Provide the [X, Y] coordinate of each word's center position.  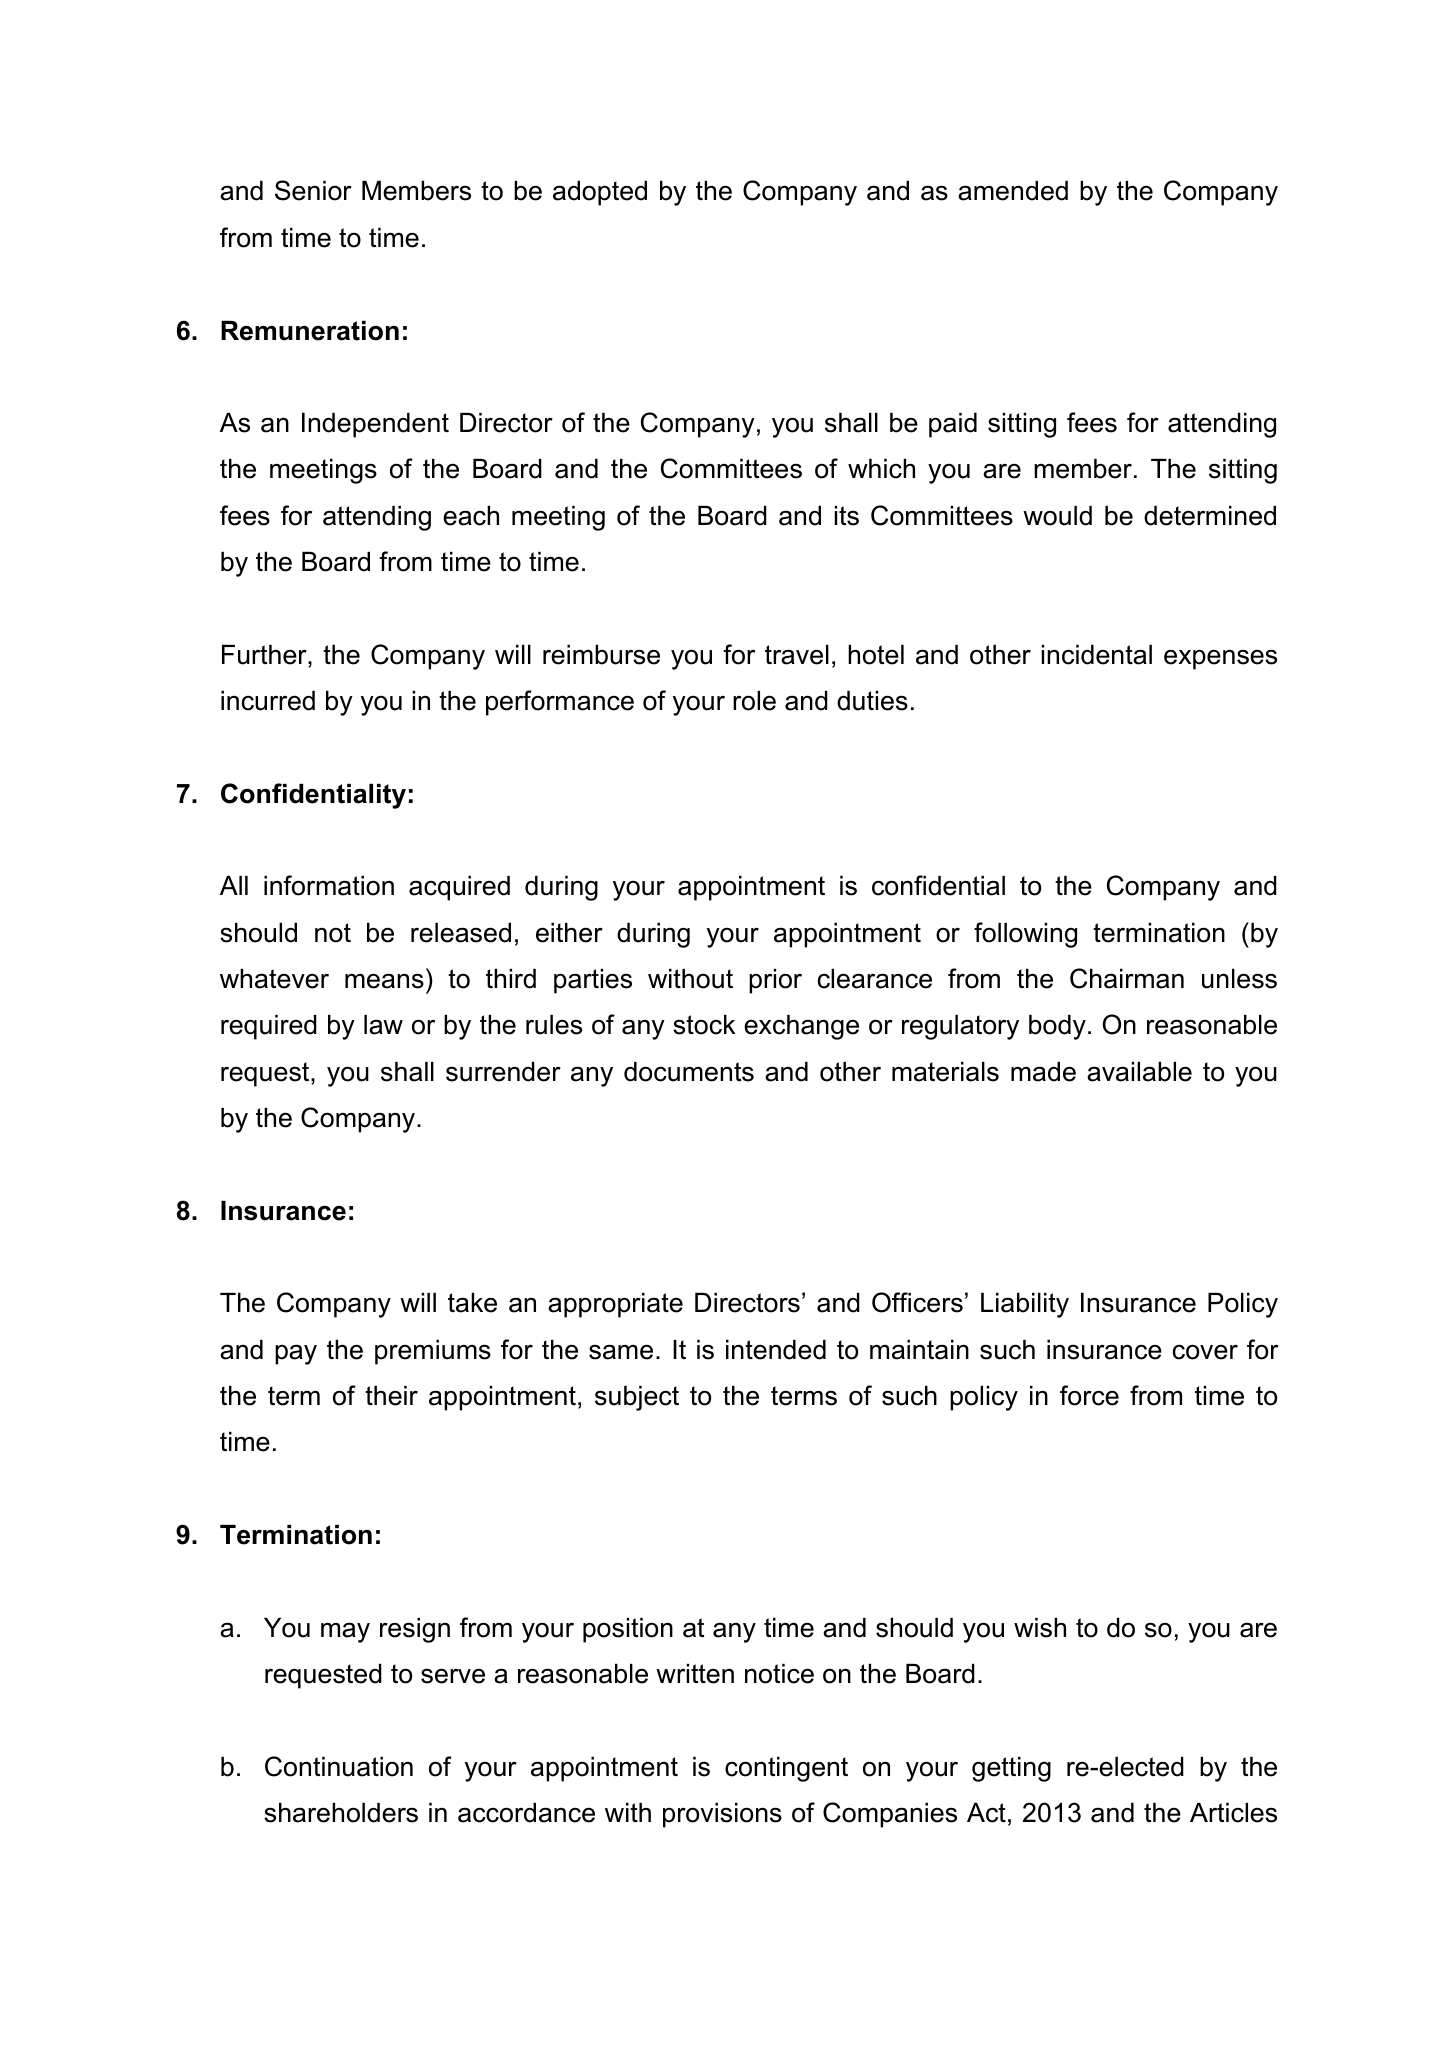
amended [1013, 191]
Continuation [339, 1766]
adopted [600, 193]
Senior [313, 190]
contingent [786, 1769]
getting [1011, 1769]
